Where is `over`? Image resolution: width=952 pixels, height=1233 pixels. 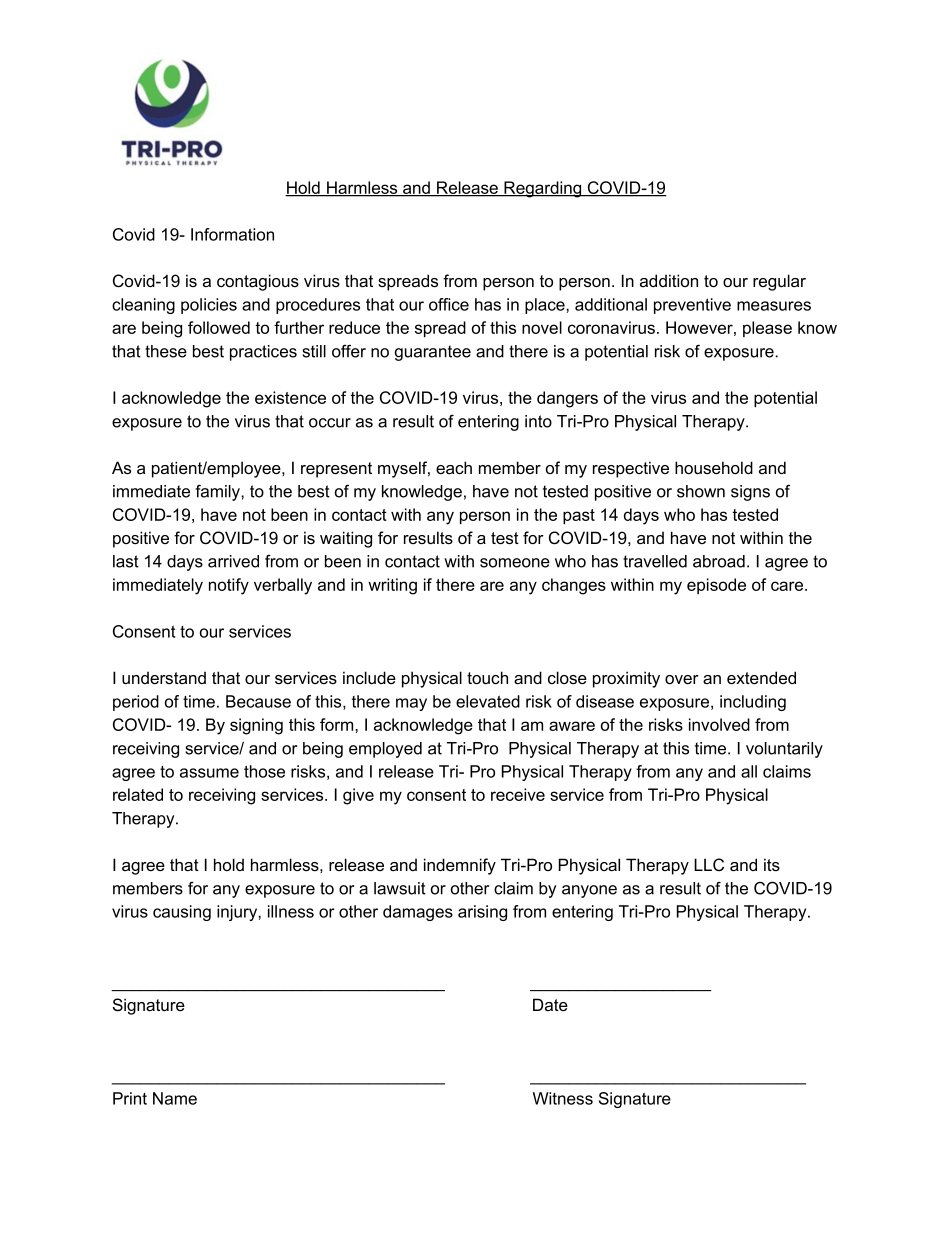
over is located at coordinates (682, 679).
